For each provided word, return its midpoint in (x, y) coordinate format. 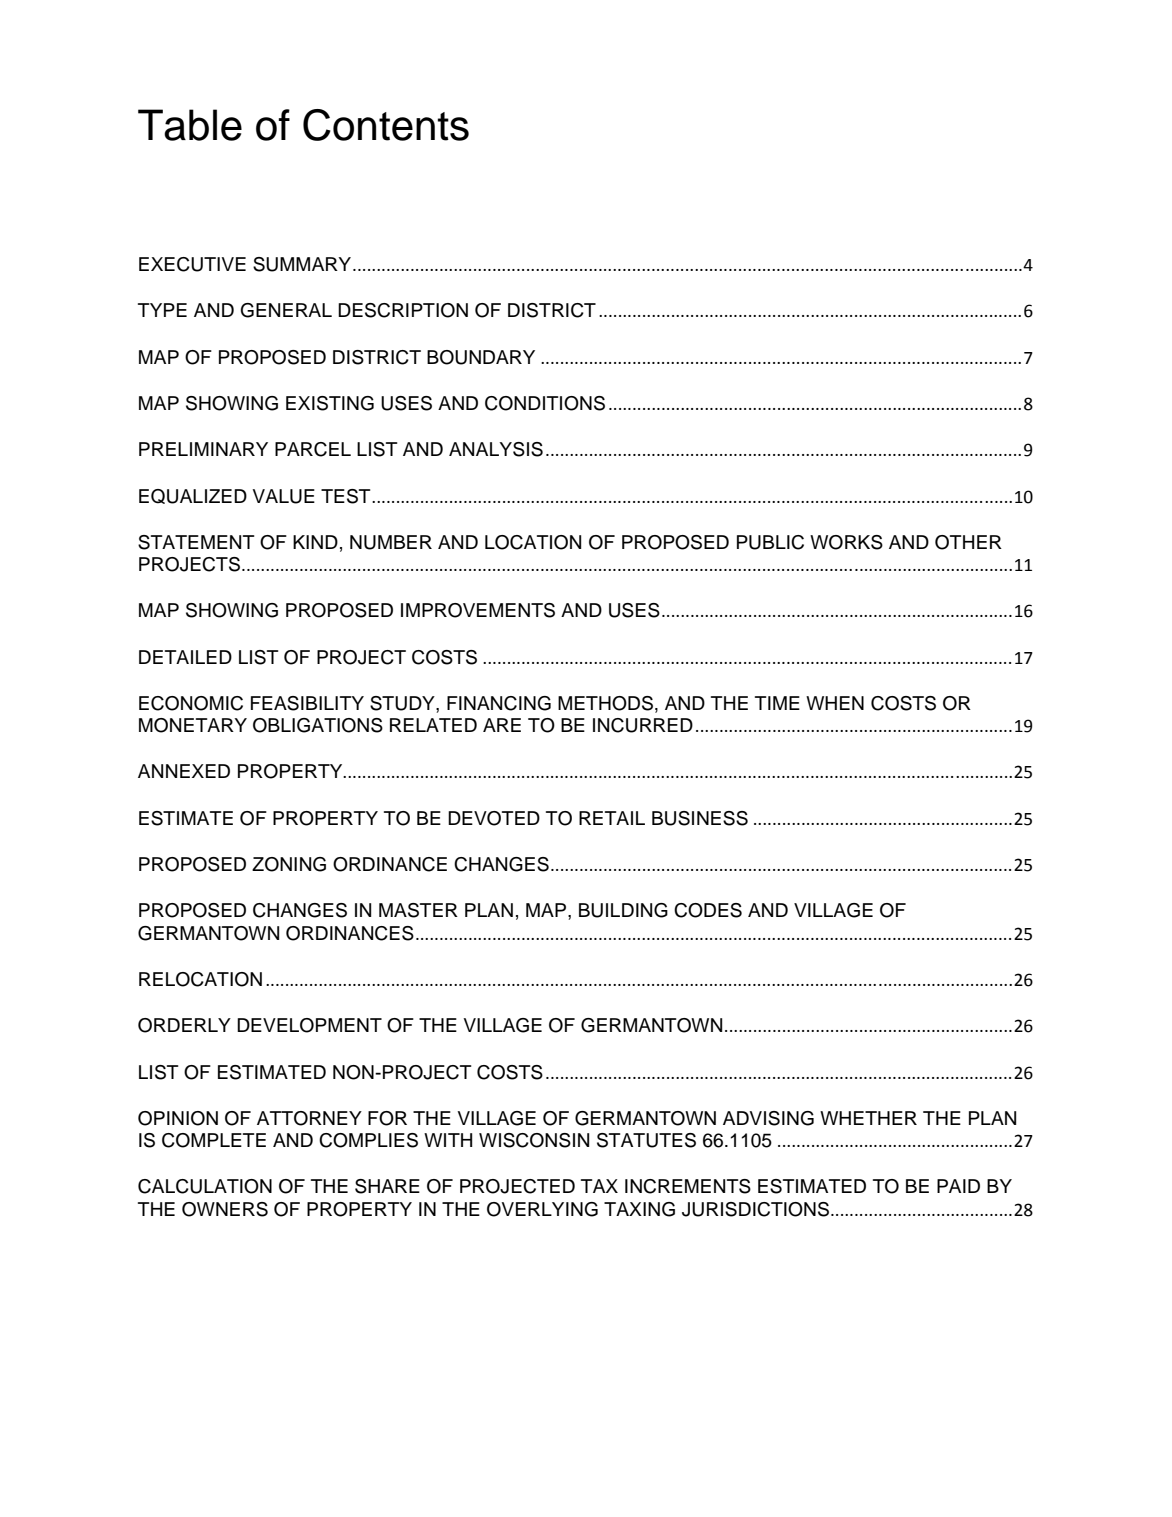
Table (190, 125)
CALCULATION (205, 1186)
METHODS (605, 703)
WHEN (835, 703)
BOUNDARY (481, 357)
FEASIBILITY (307, 703)
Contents (386, 125)
